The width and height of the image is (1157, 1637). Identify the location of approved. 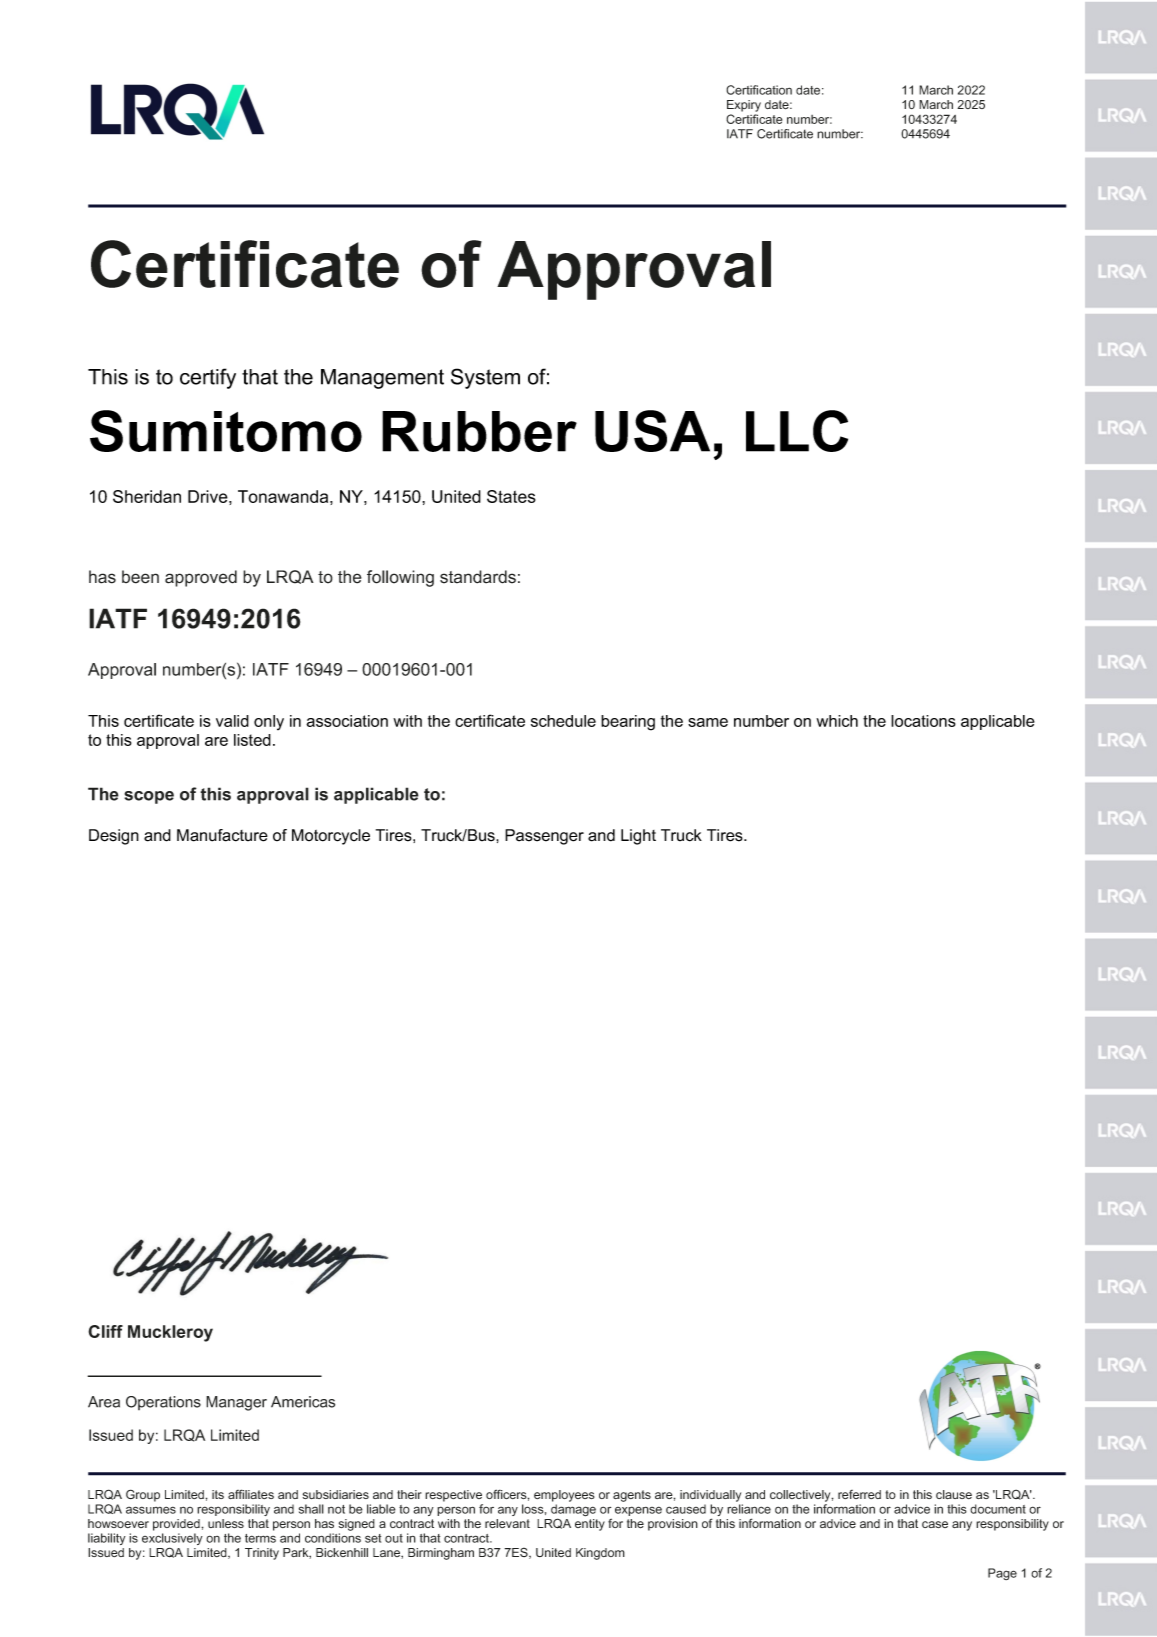
(201, 578).
